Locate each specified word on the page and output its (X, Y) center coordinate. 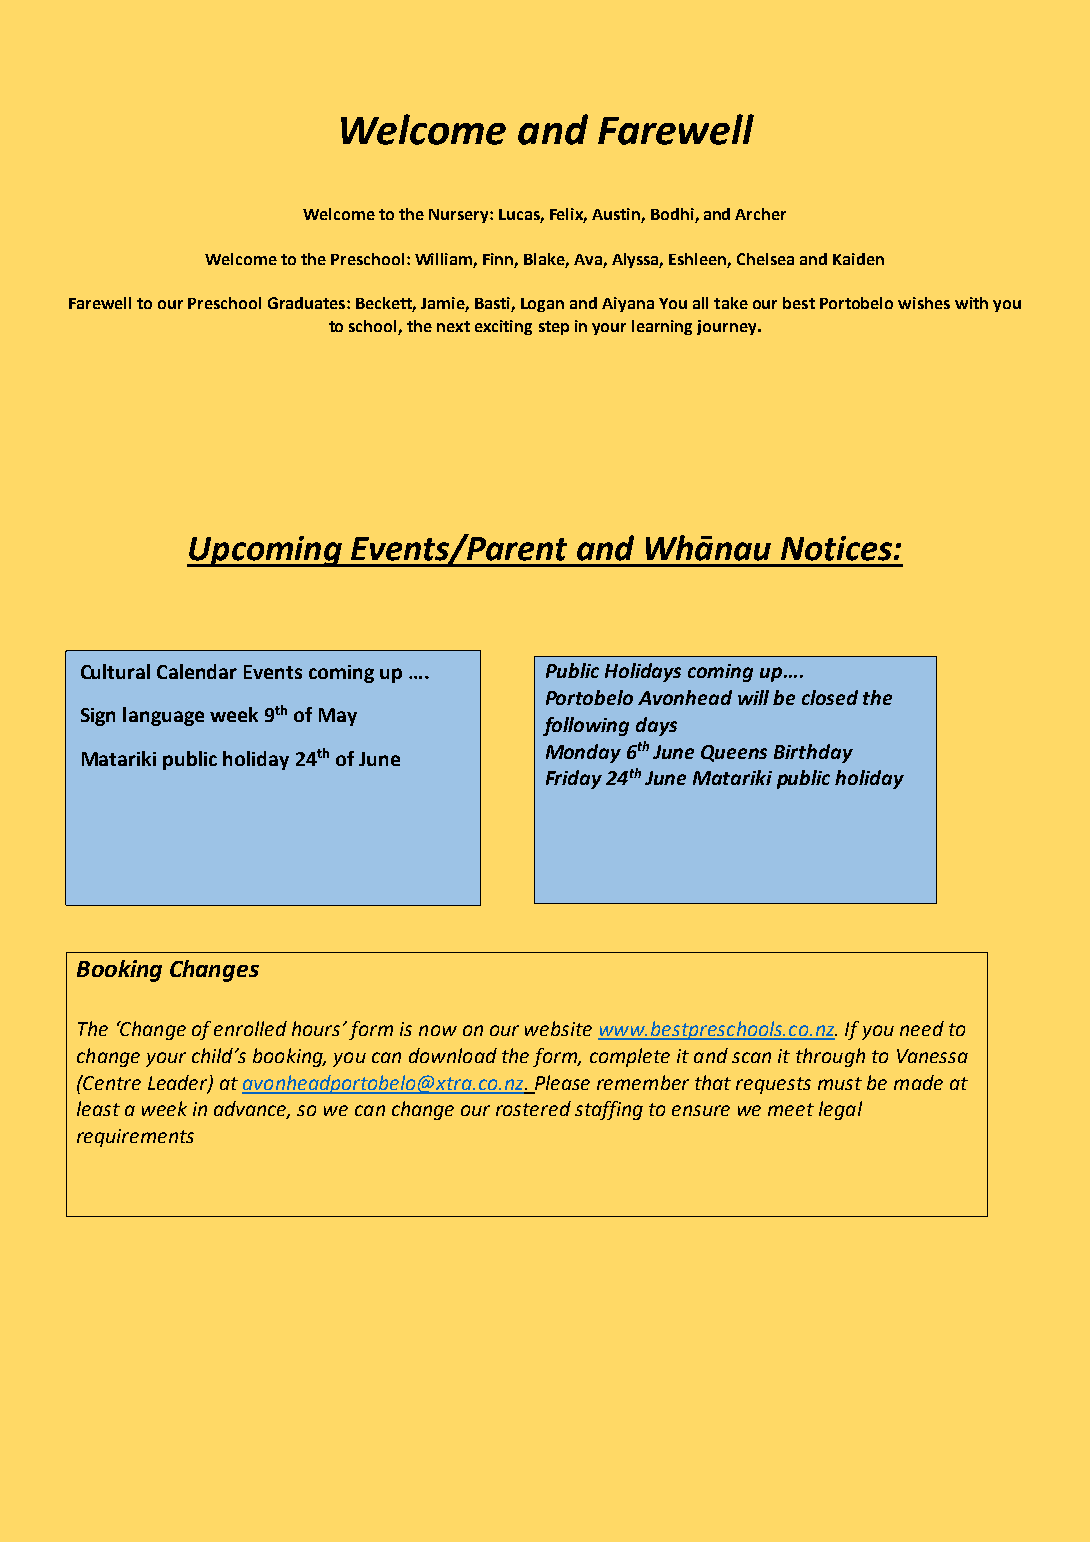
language (163, 716)
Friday (574, 779)
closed (830, 697)
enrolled (250, 1028)
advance (252, 1110)
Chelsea (765, 259)
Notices (836, 548)
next (453, 326)
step (554, 328)
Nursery (460, 216)
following (586, 726)
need (922, 1028)
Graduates (308, 303)
